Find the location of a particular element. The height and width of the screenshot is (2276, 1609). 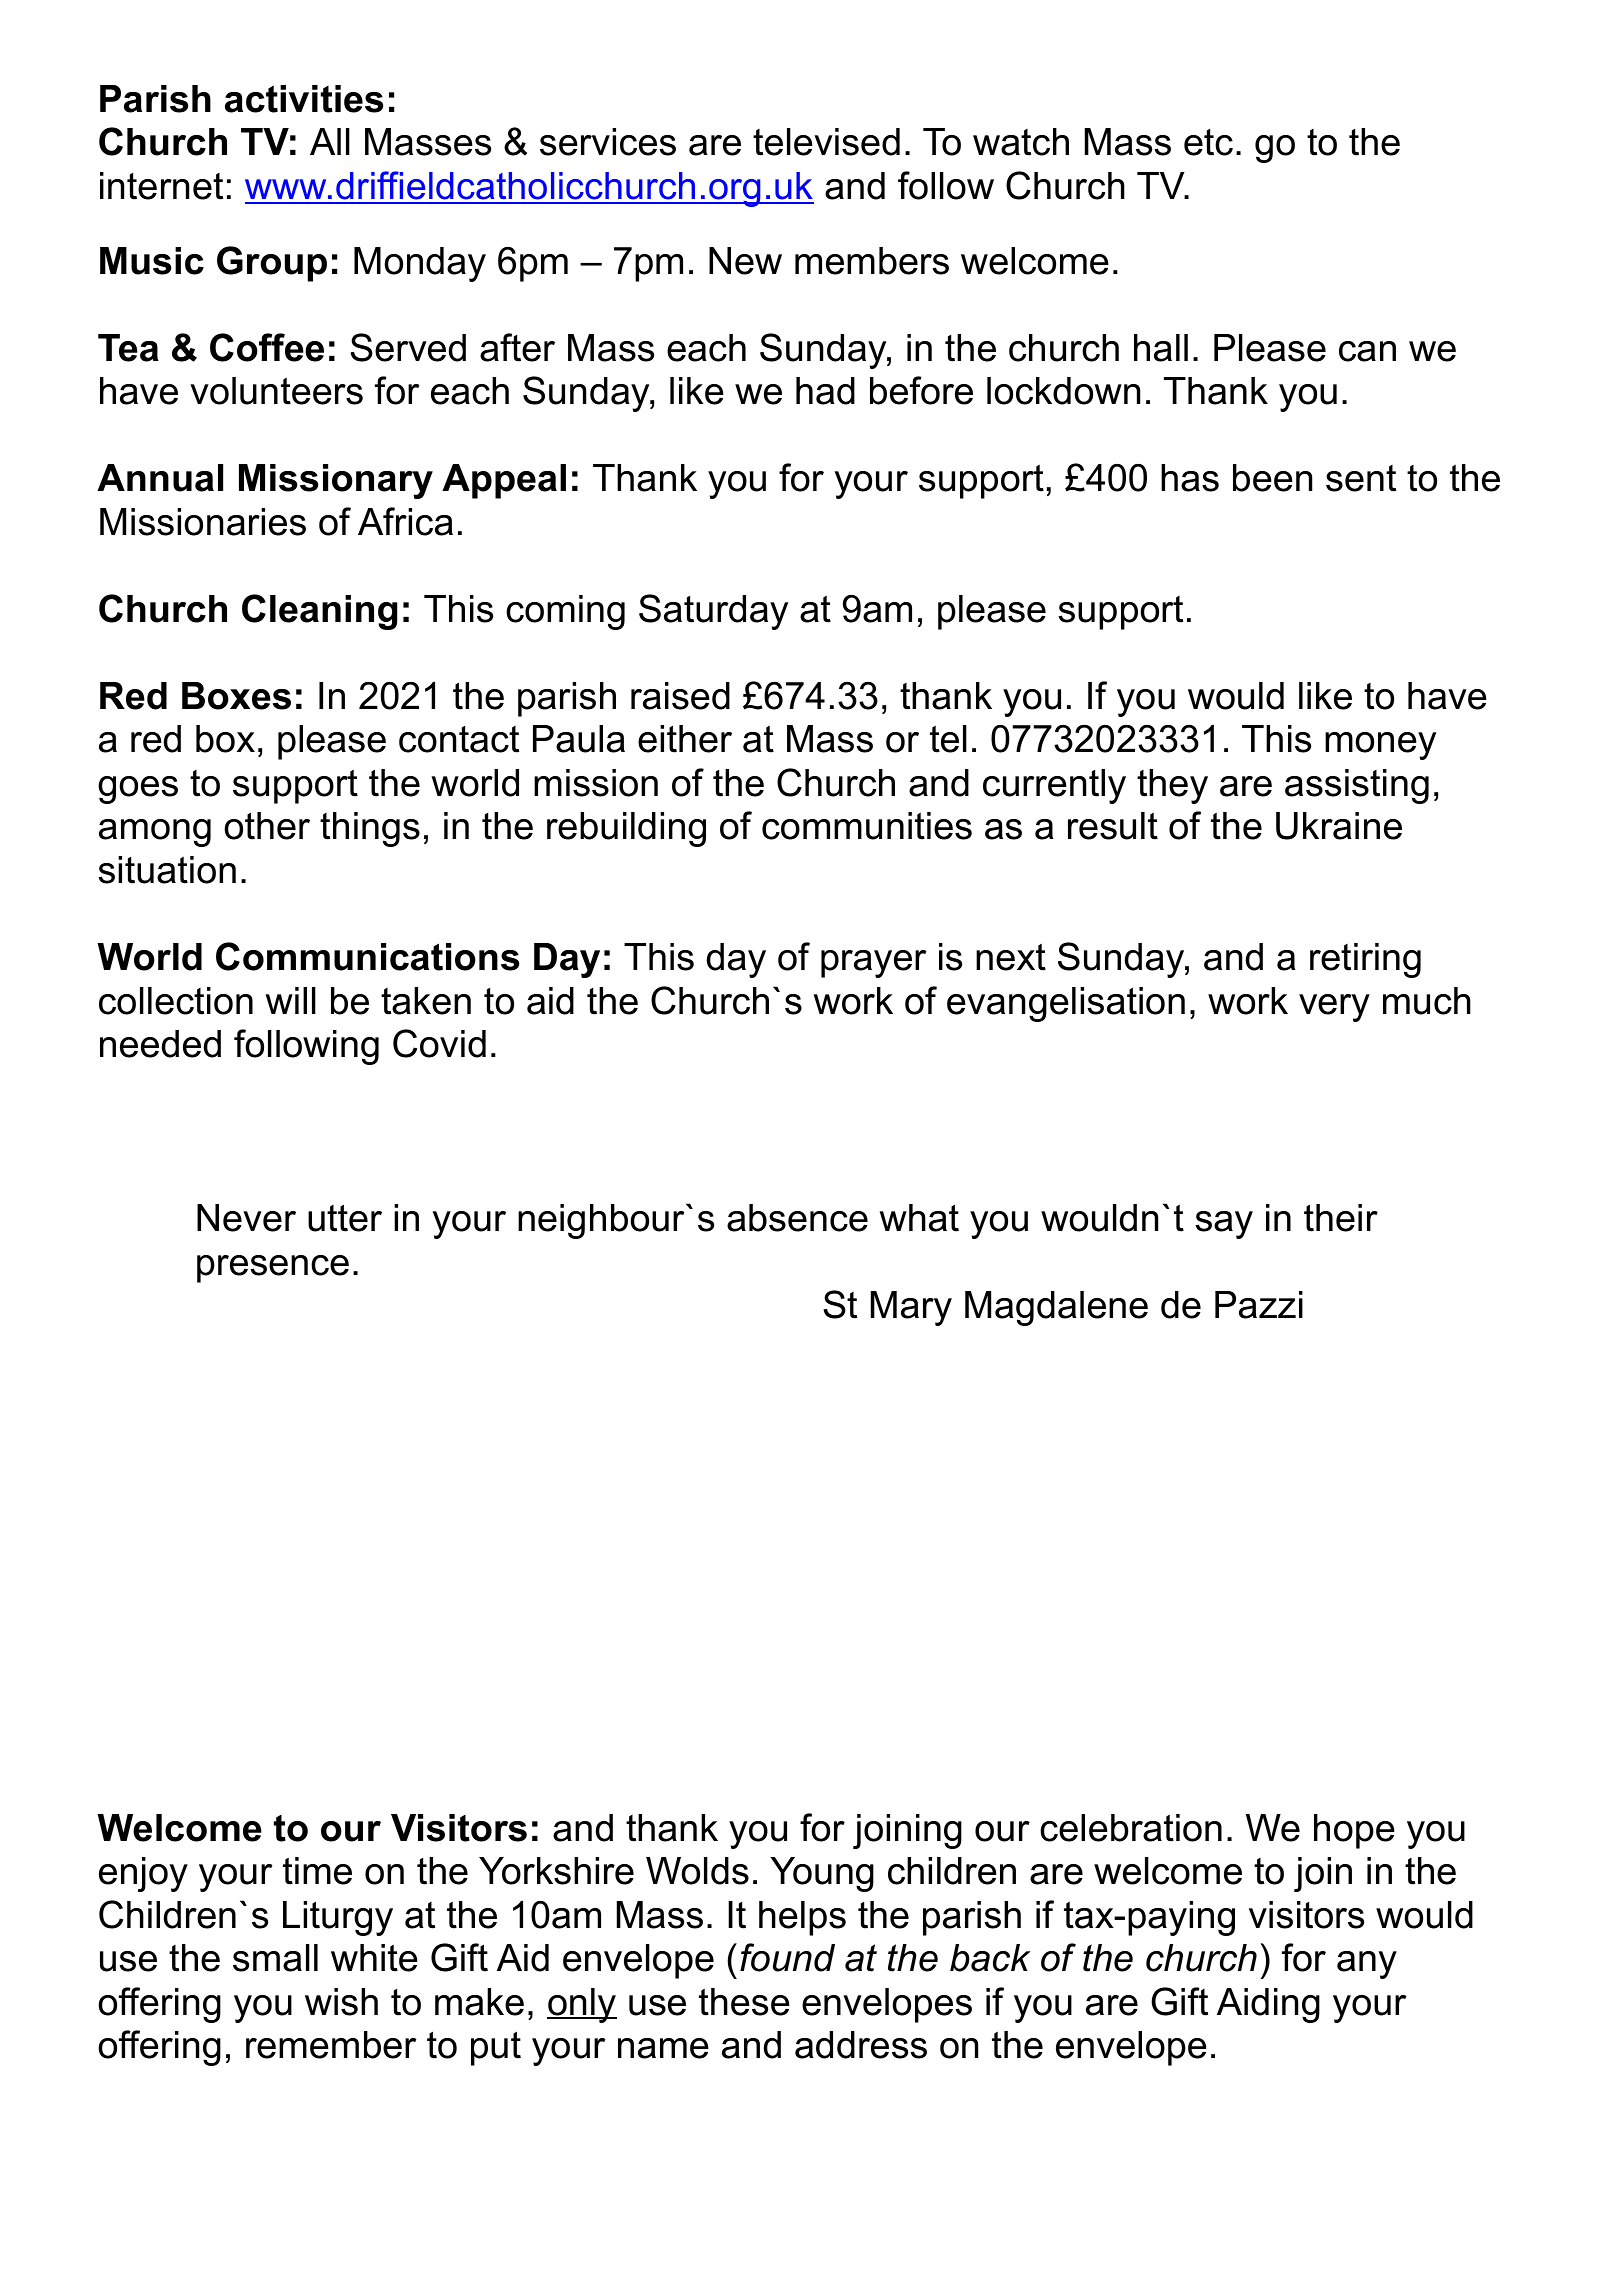

Mary is located at coordinates (911, 1308).
